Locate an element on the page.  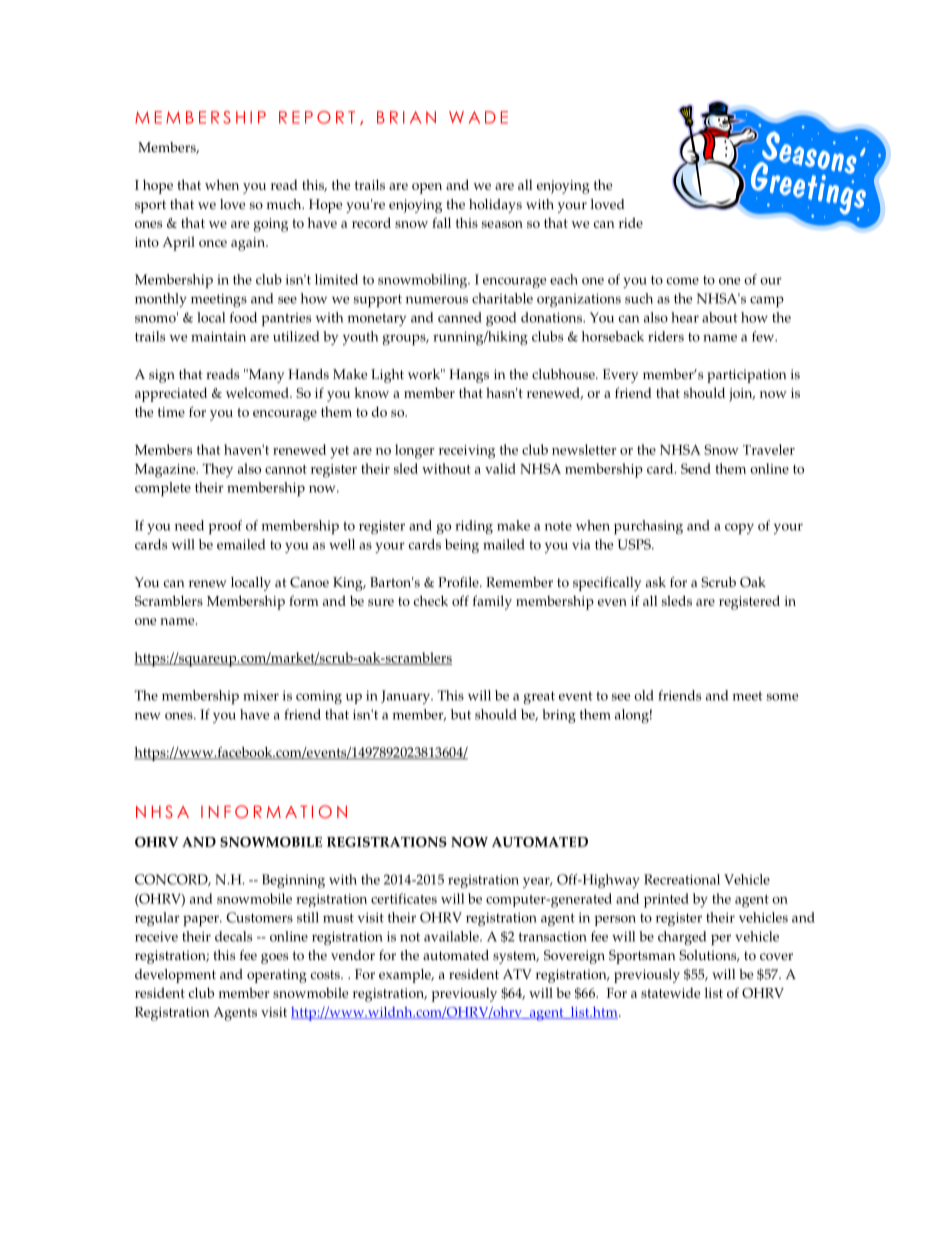
available is located at coordinates (452, 936).
